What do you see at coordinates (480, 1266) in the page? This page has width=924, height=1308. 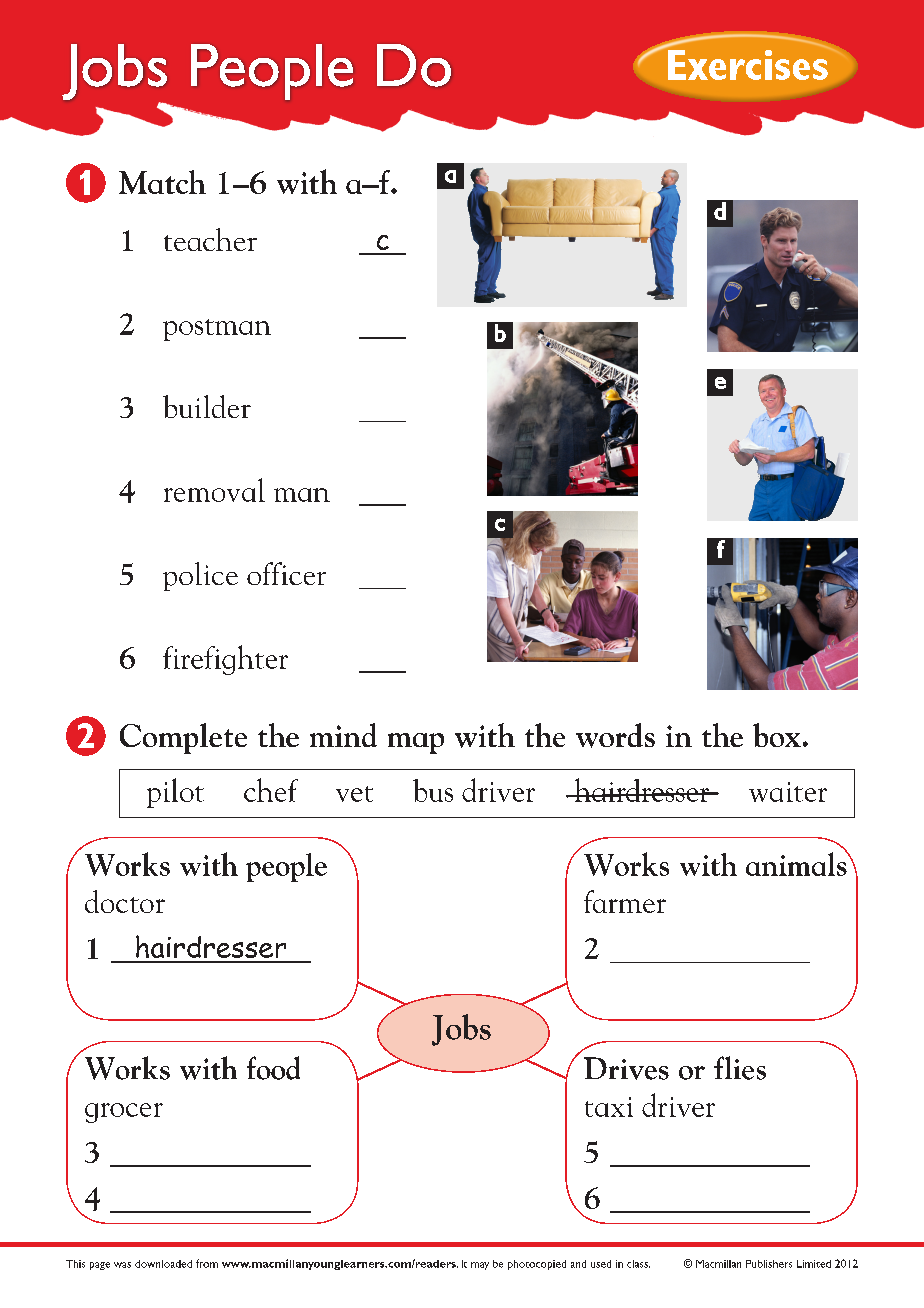 I see `may` at bounding box center [480, 1266].
